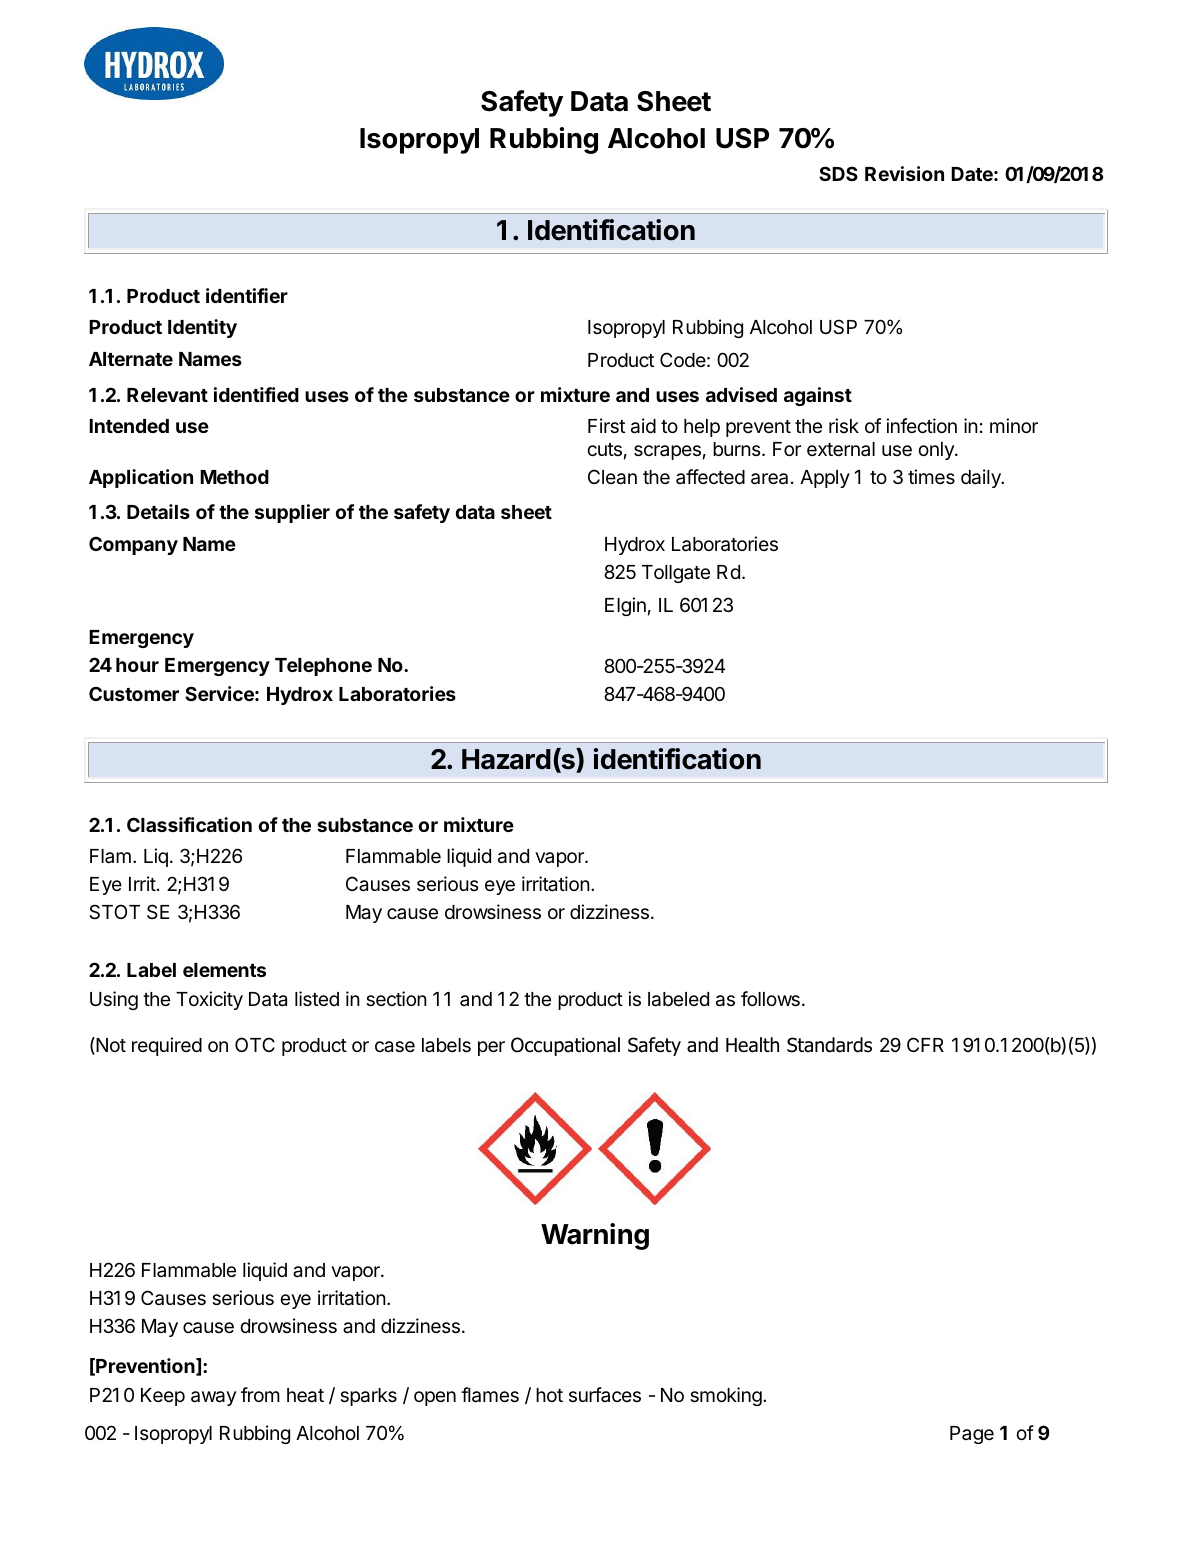  Describe the element at coordinates (625, 606) in the image. I see `Elgin` at that location.
